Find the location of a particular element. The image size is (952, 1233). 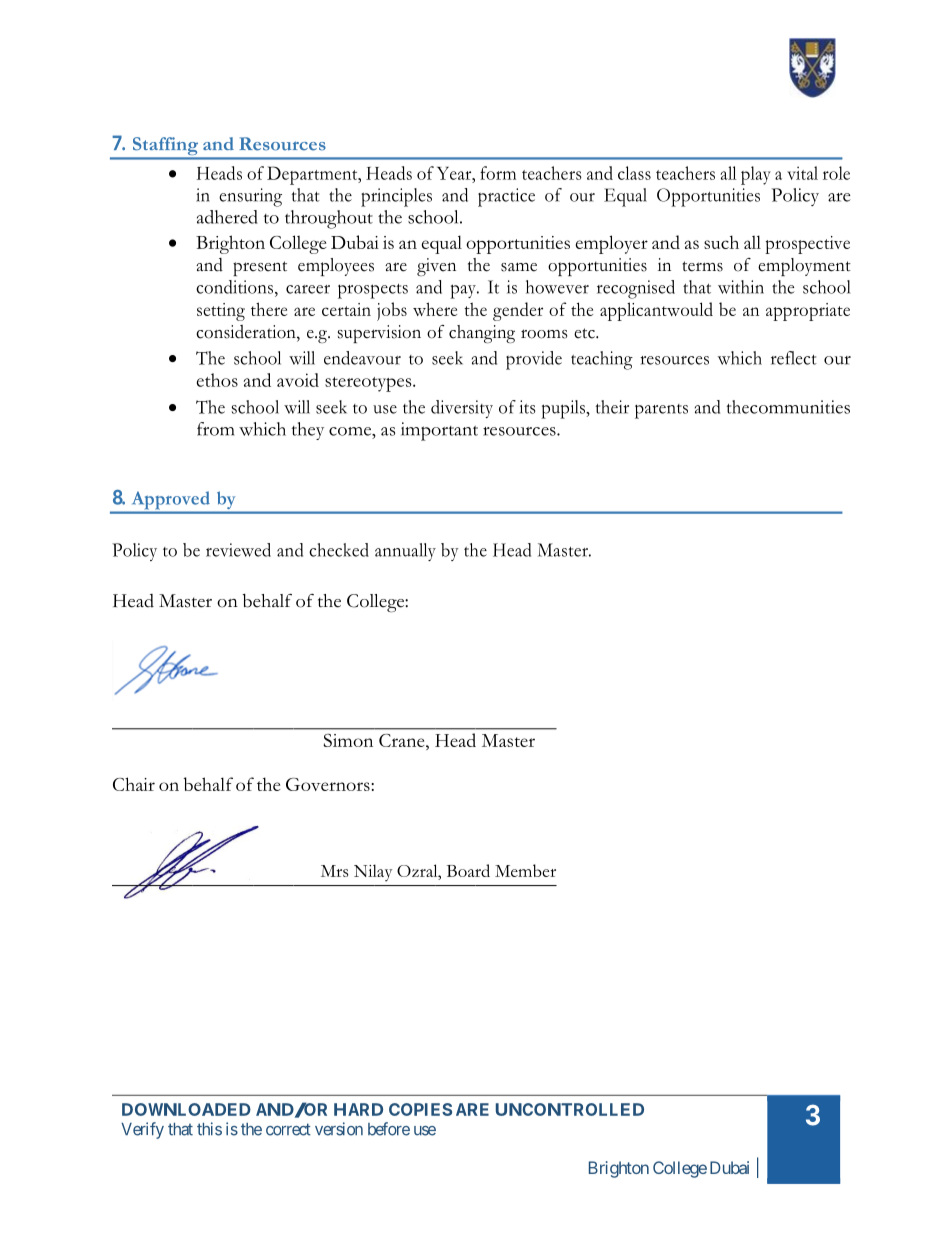

Board is located at coordinates (468, 870).
